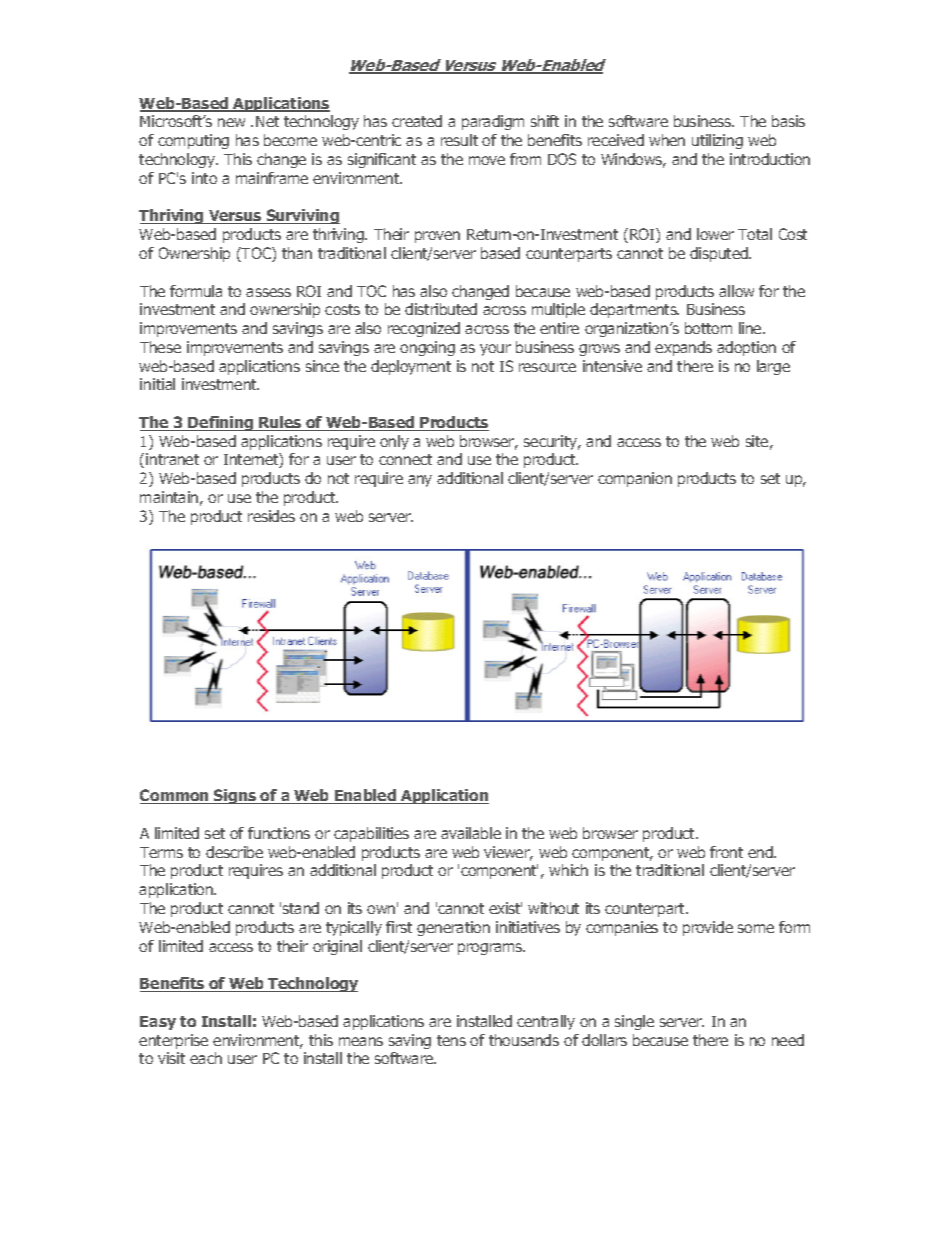 Image resolution: width=952 pixels, height=1233 pixels. What do you see at coordinates (271, 516) in the screenshot?
I see `resides` at bounding box center [271, 516].
